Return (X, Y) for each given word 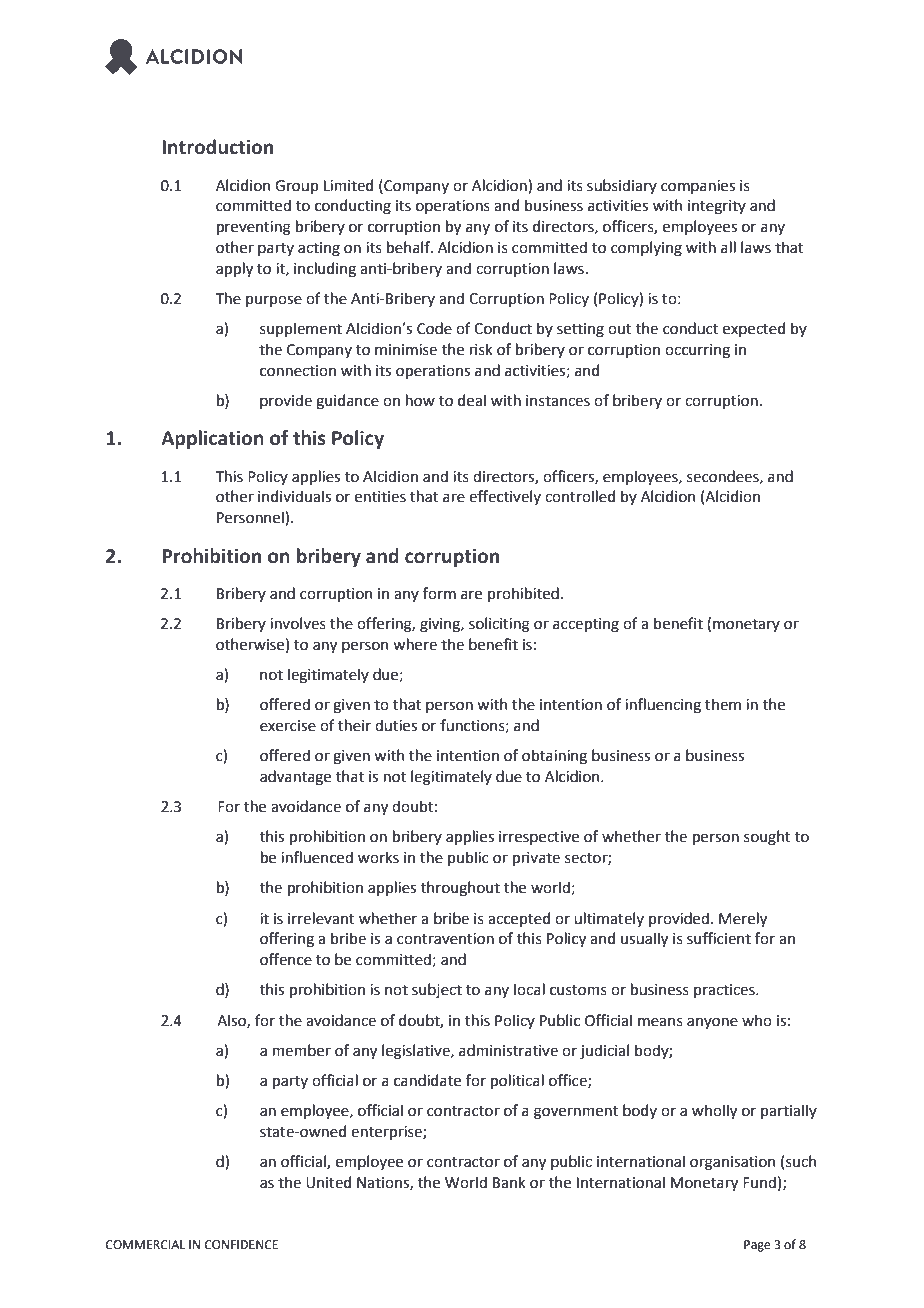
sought (767, 838)
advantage (295, 778)
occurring (697, 351)
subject (437, 990)
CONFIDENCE (241, 1245)
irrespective (539, 838)
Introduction (217, 147)
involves (298, 623)
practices (725, 991)
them (723, 704)
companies (698, 187)
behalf (409, 247)
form (439, 593)
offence (286, 959)
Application (212, 439)
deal (472, 400)
